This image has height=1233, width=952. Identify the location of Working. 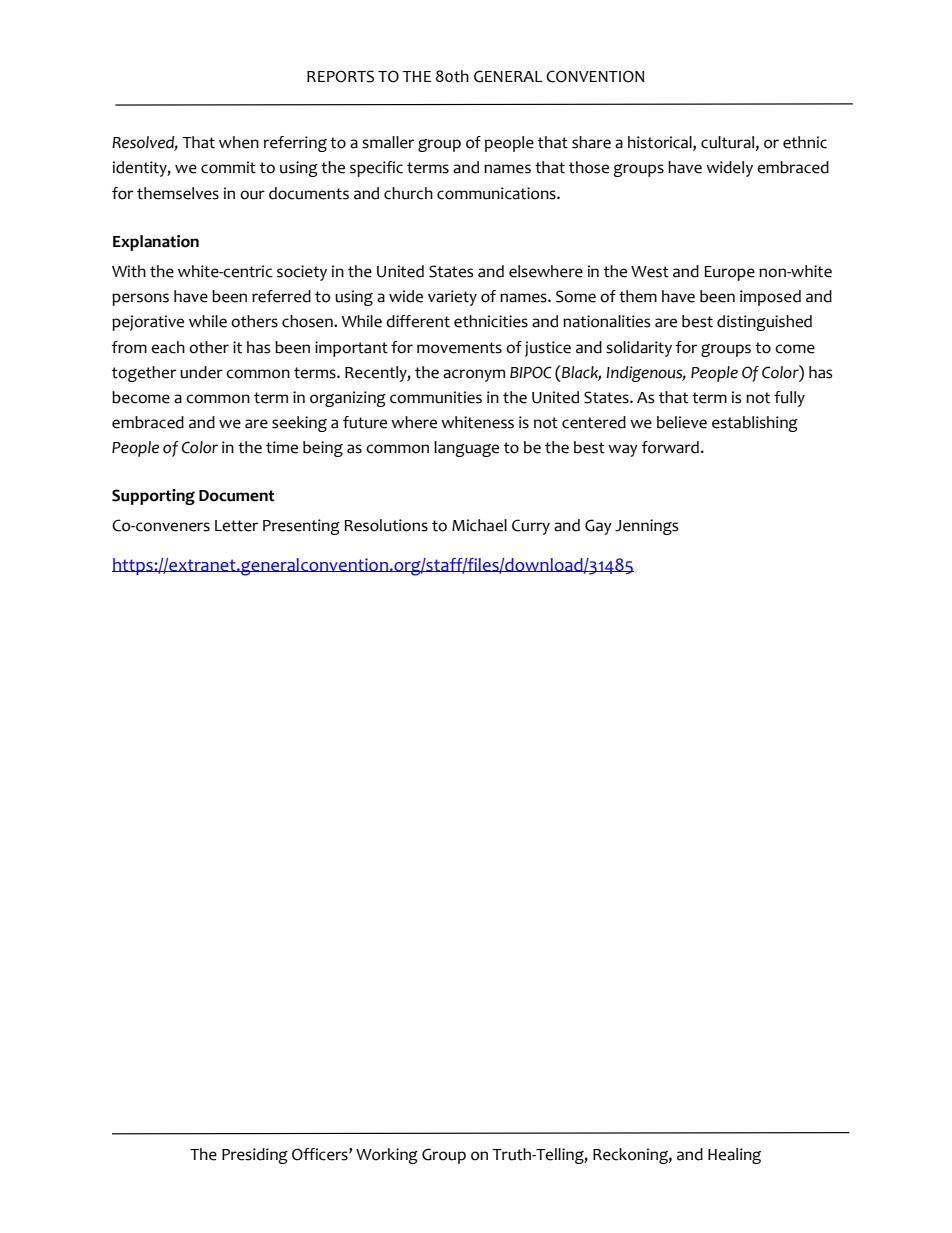
(387, 1156).
